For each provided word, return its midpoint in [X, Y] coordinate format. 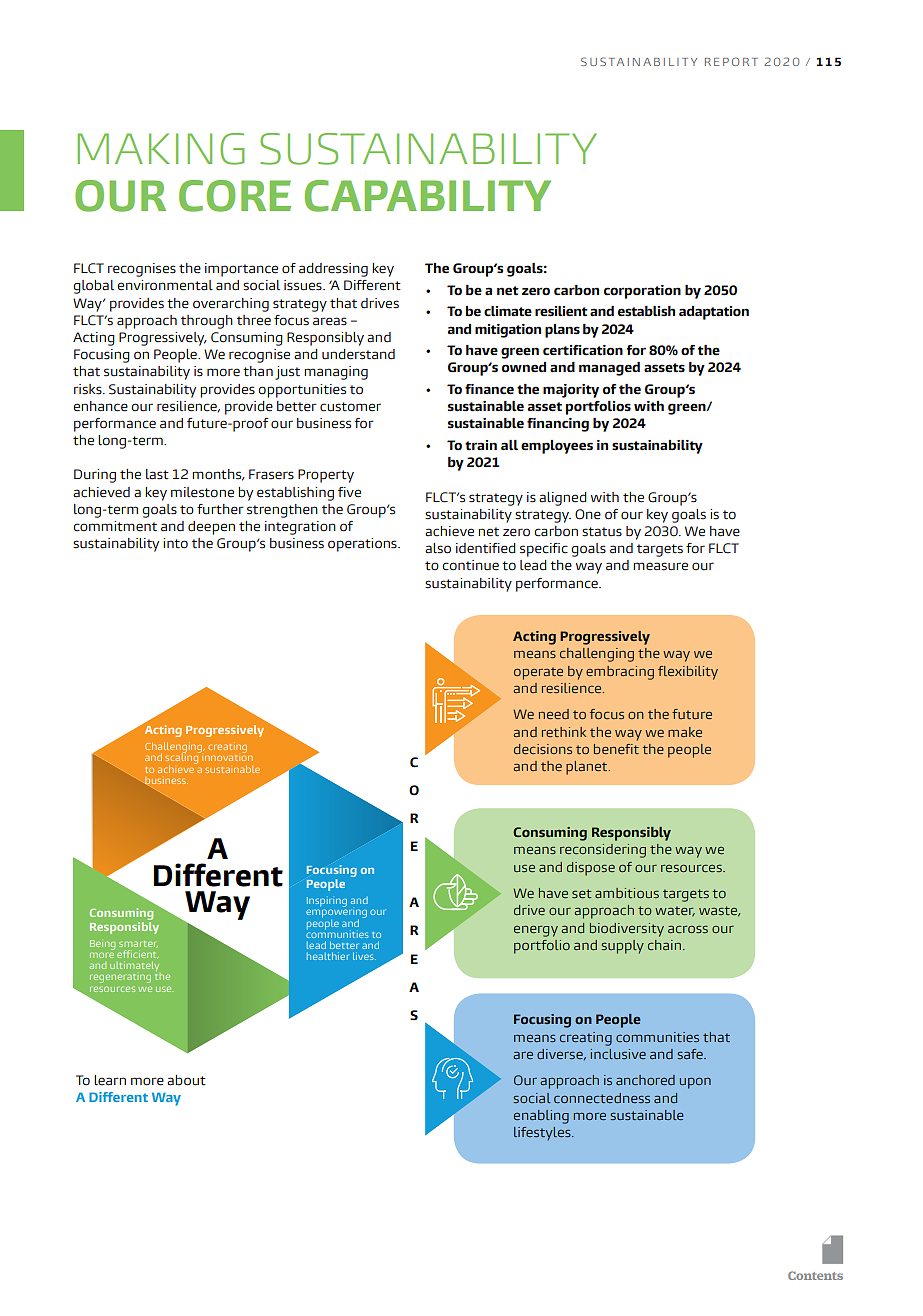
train [481, 445]
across [688, 929]
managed [609, 369]
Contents [815, 1275]
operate [538, 673]
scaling [182, 758]
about [186, 1080]
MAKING [161, 149]
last [157, 474]
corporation [642, 292]
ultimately [134, 967]
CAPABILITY [428, 196]
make [685, 732]
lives [364, 956]
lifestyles [543, 1134]
